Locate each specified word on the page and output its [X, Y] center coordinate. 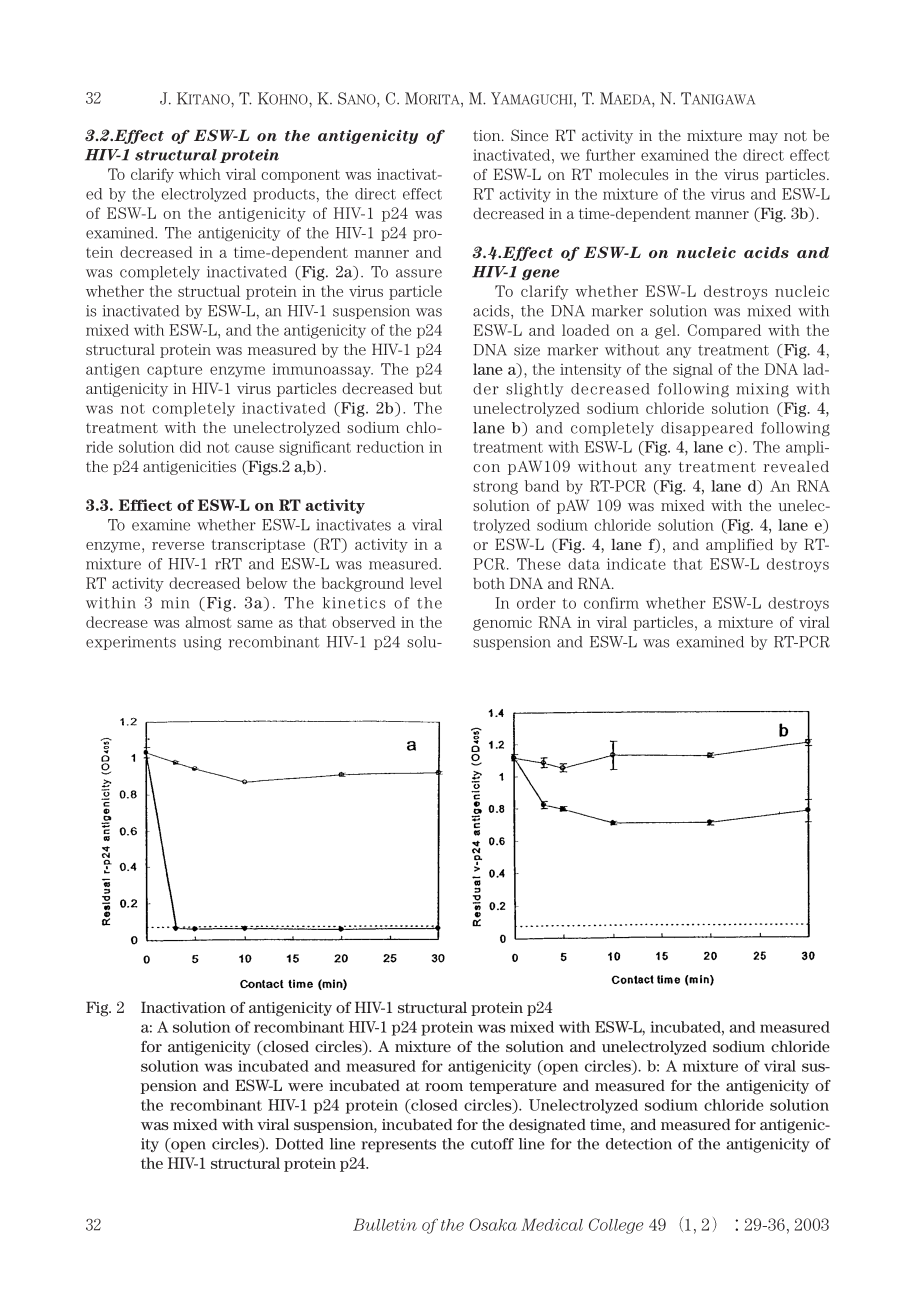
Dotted [299, 1144]
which [200, 174]
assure [419, 273]
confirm [611, 603]
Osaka [493, 1224]
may [763, 138]
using [202, 643]
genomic [502, 623]
